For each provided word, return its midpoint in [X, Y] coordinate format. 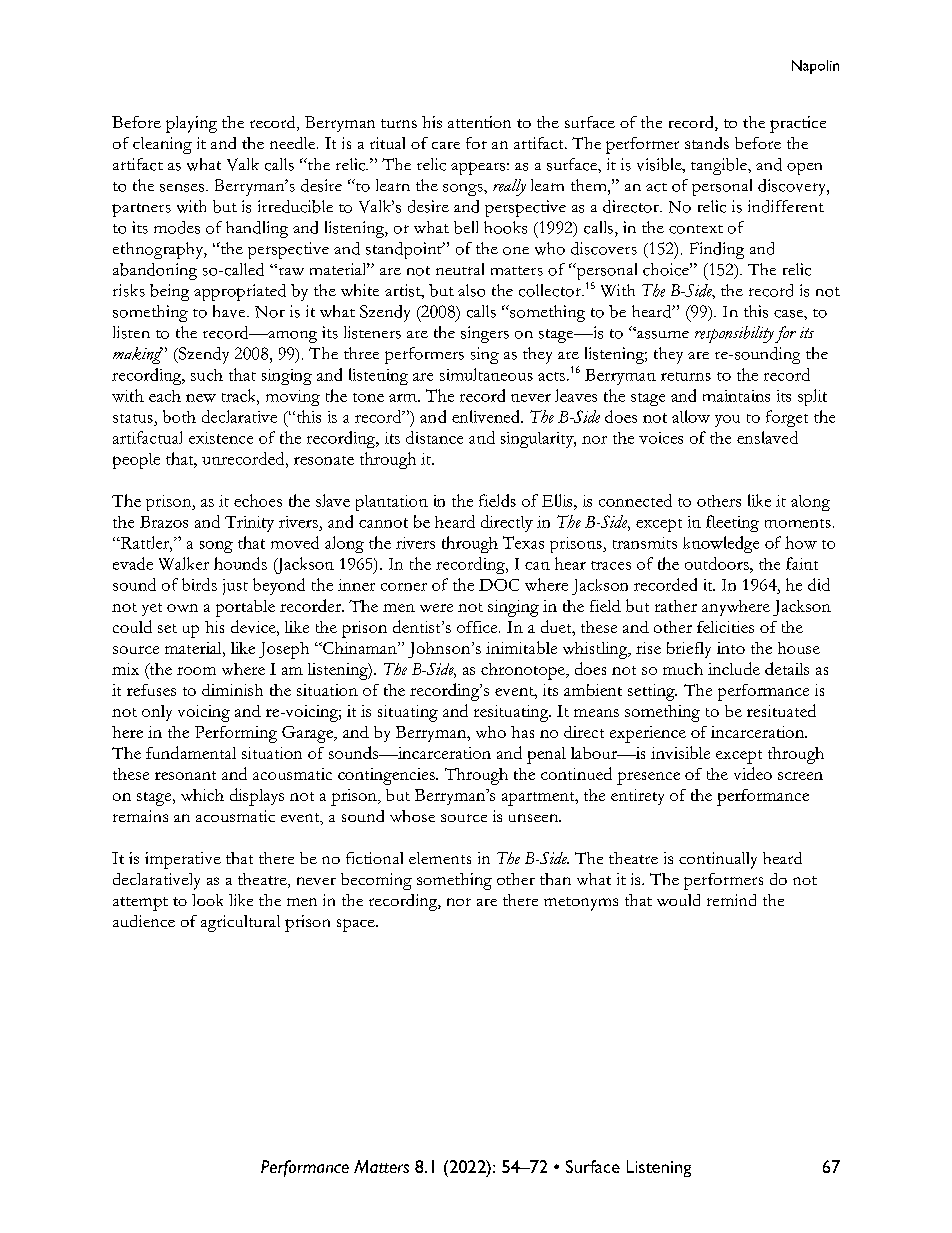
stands [707, 143]
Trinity [249, 524]
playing [191, 124]
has [522, 732]
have [230, 311]
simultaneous [486, 374]
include [734, 668]
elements [440, 858]
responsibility [734, 334]
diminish [232, 690]
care [446, 145]
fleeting [732, 523]
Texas [523, 542]
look [207, 900]
